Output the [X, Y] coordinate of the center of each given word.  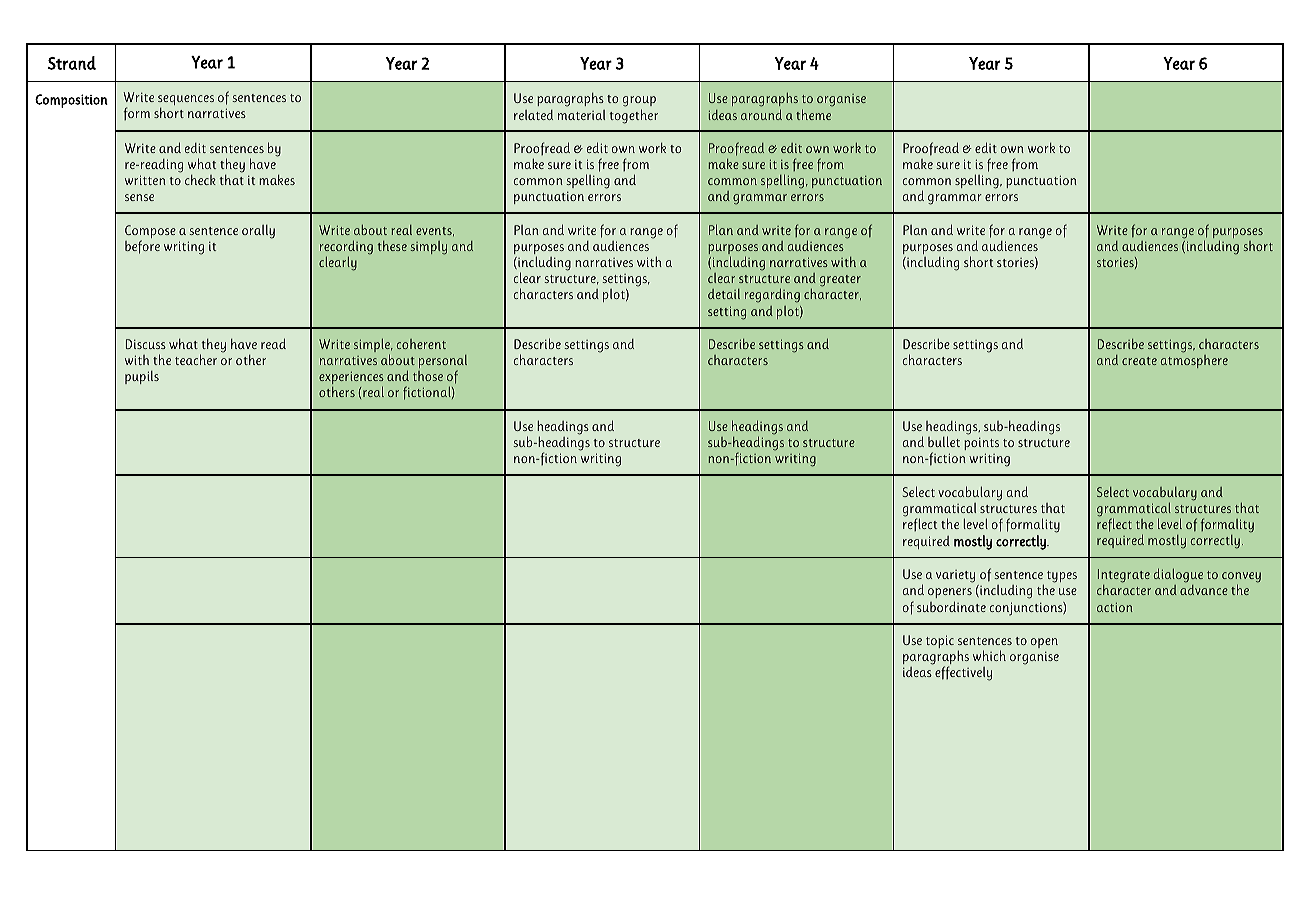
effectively [963, 673]
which [989, 655]
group [639, 103]
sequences [186, 100]
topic [940, 641]
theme [813, 114]
